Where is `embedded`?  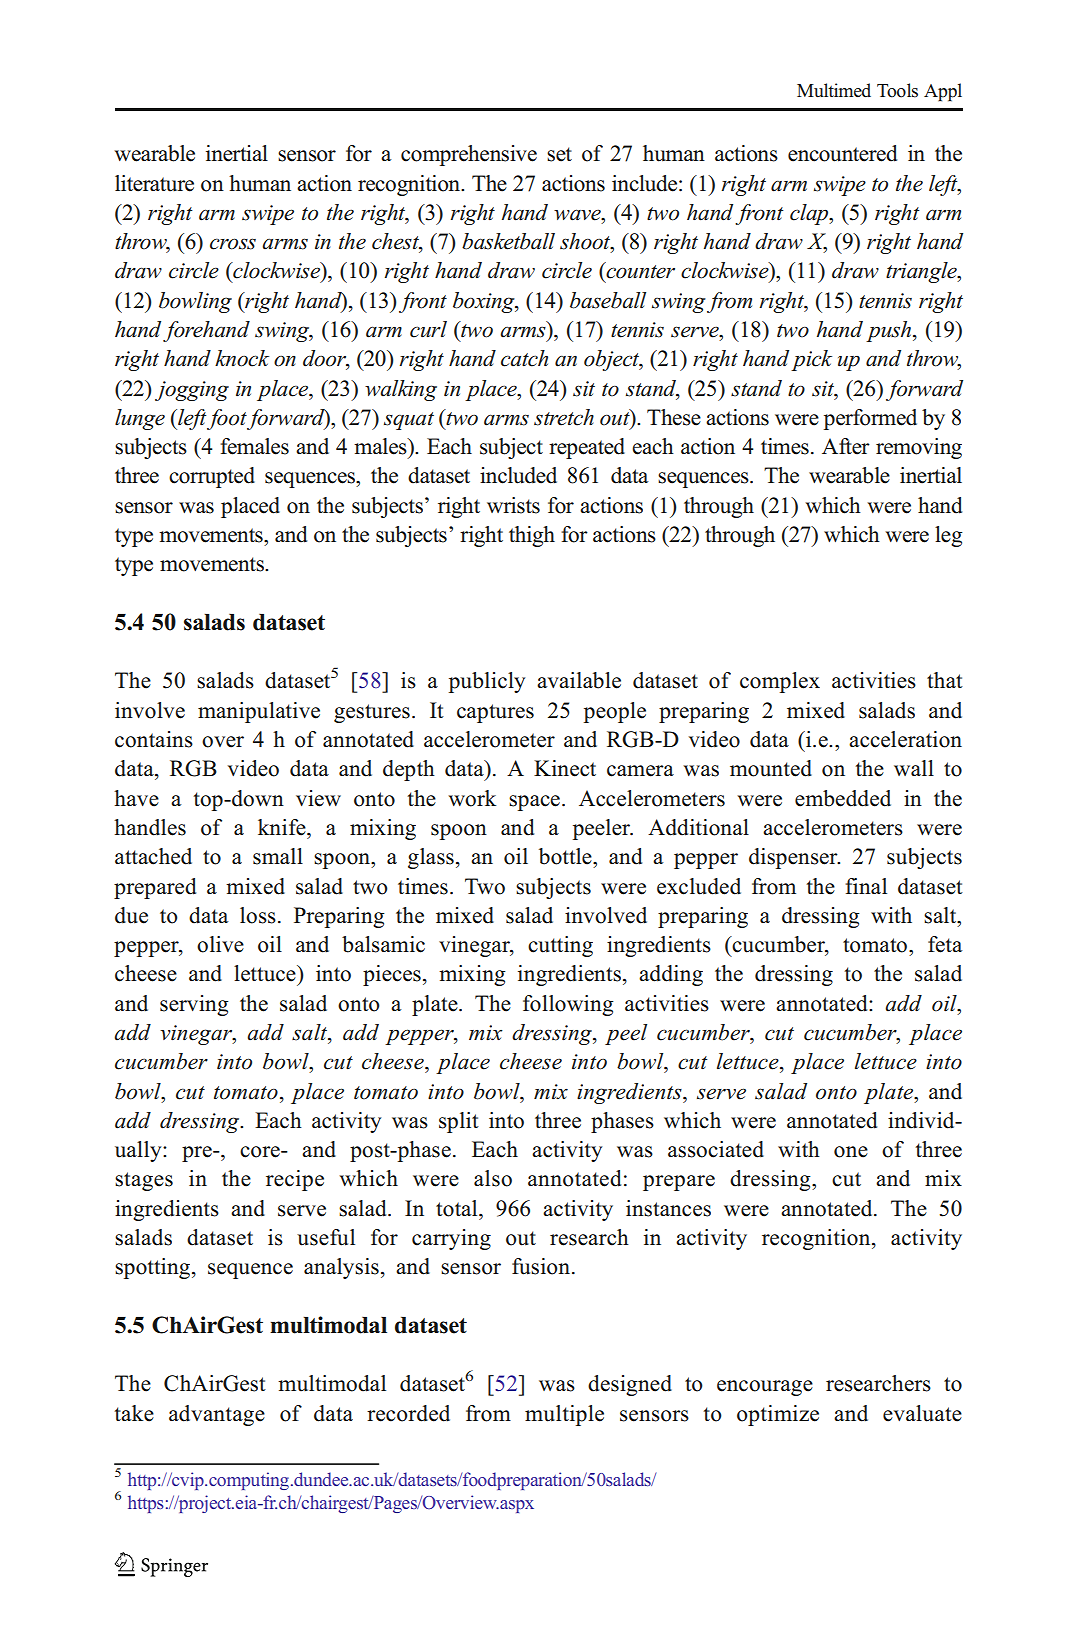
embedded is located at coordinates (843, 798).
